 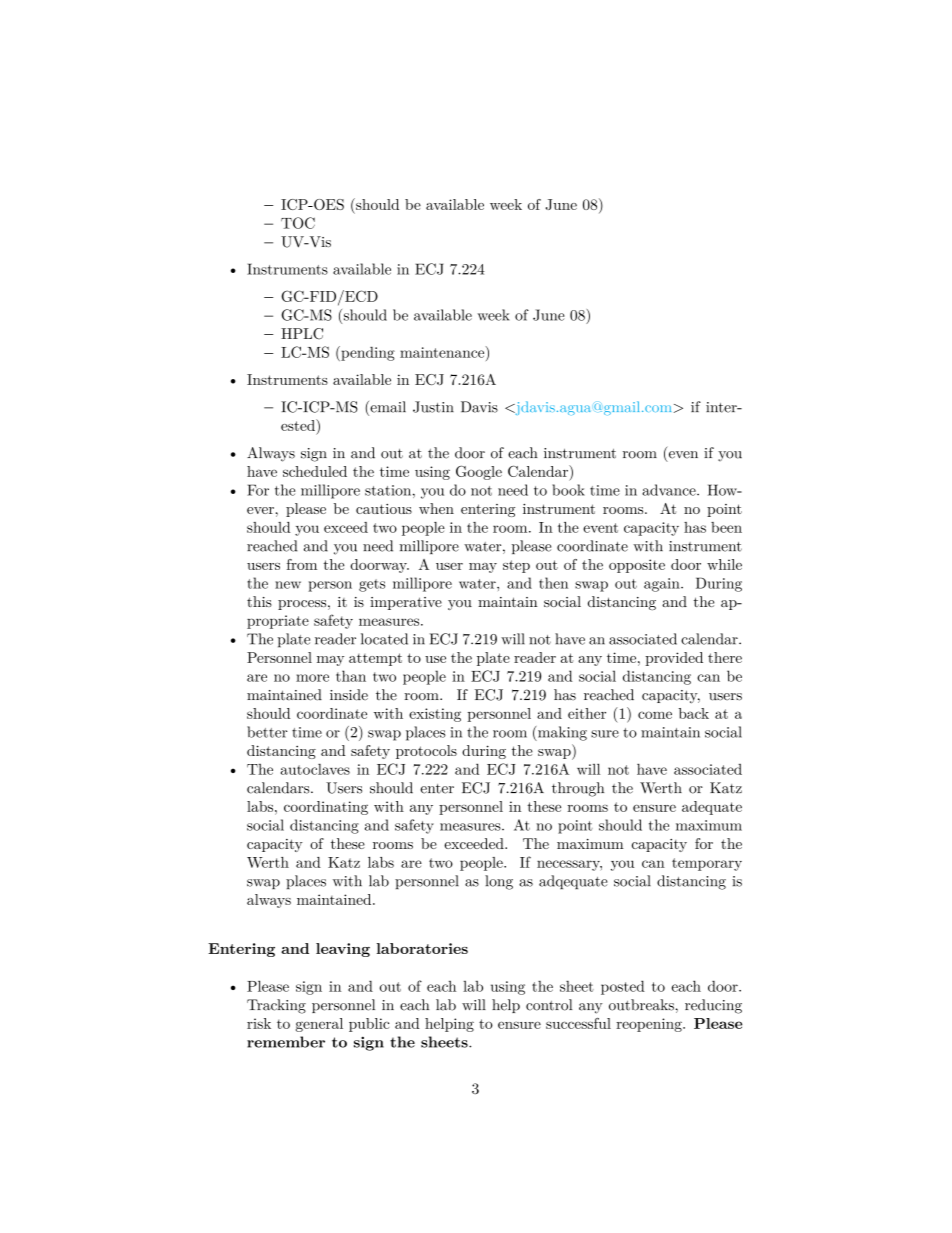 What do you see at coordinates (670, 490) in the screenshot?
I see `advance` at bounding box center [670, 490].
